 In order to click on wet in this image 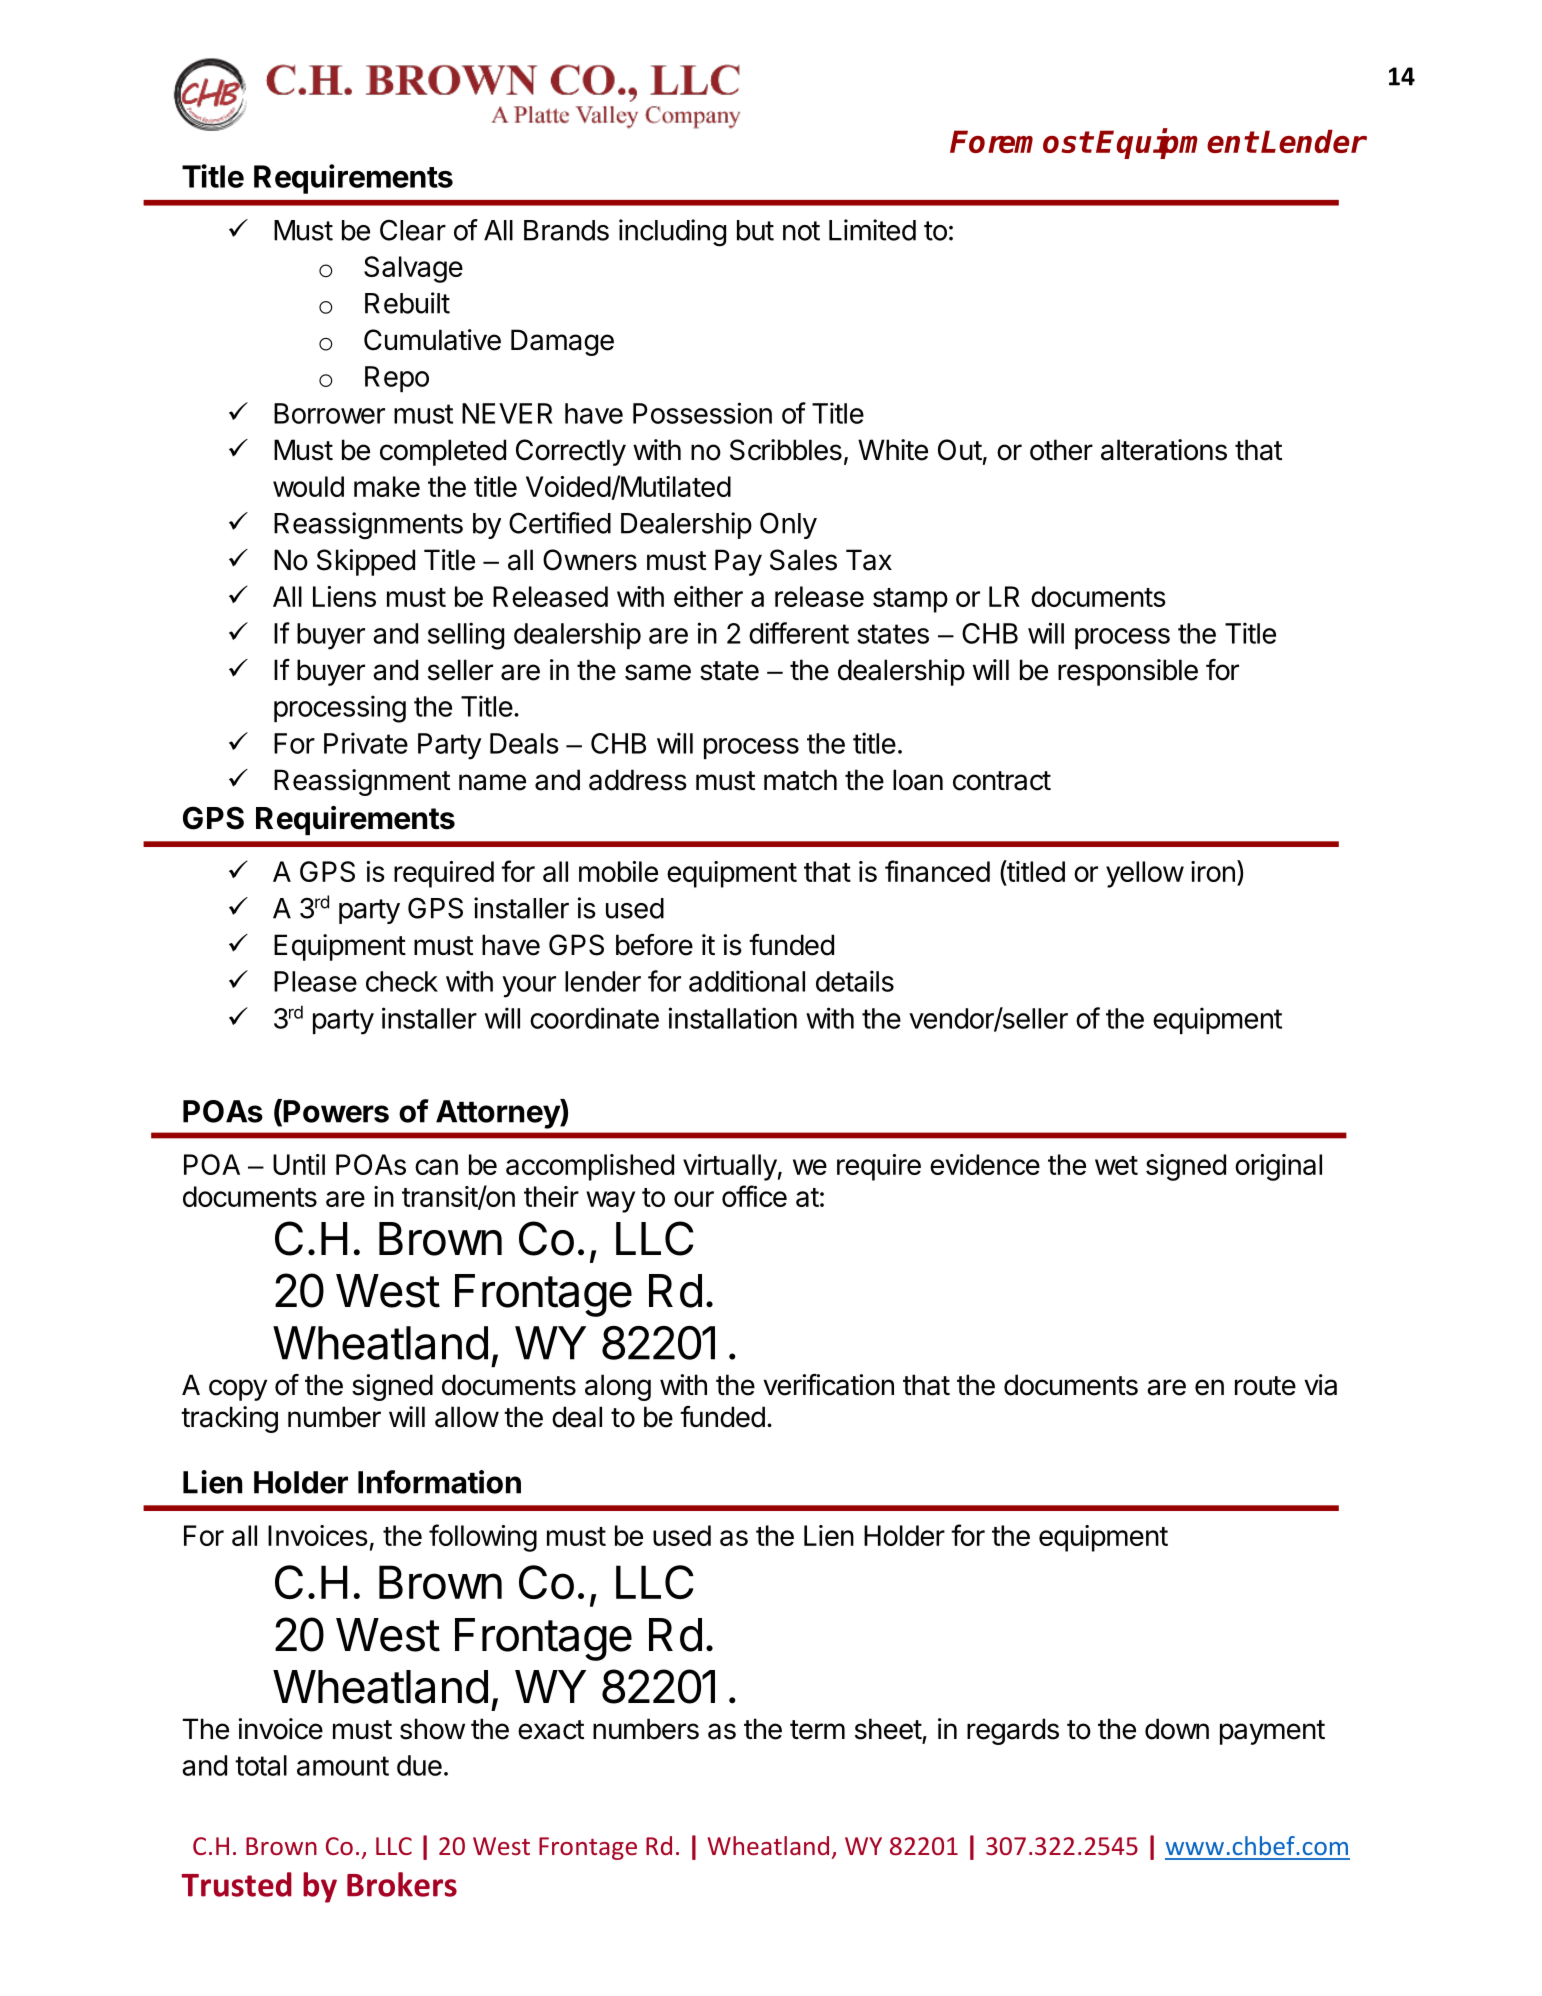, I will do `click(1116, 1165)`.
